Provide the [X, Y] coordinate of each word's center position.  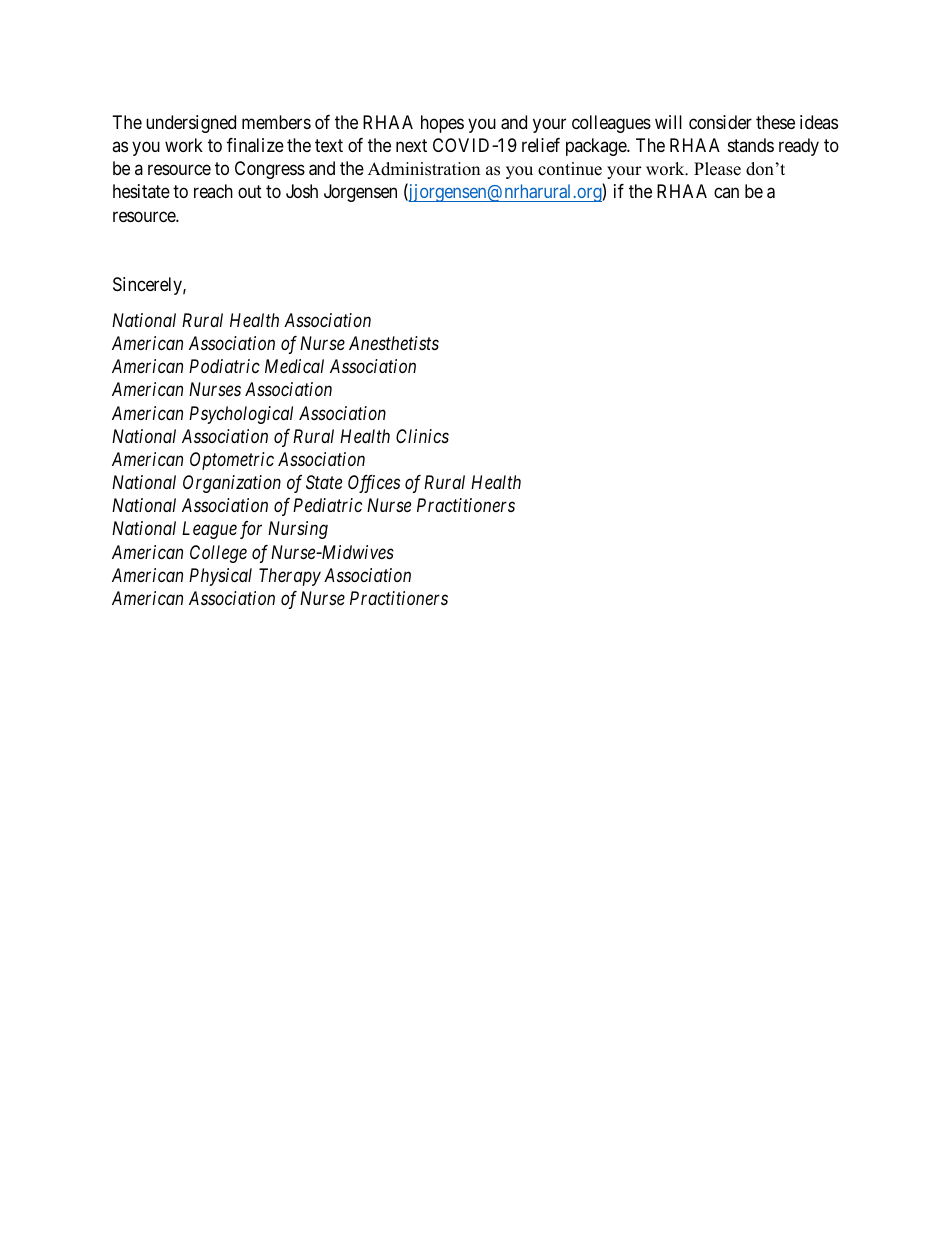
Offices [374, 484]
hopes [442, 124]
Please [717, 169]
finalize [255, 145]
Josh [302, 191]
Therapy [290, 577]
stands [751, 145]
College [218, 554]
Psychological [241, 415]
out [250, 192]
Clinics [422, 436]
